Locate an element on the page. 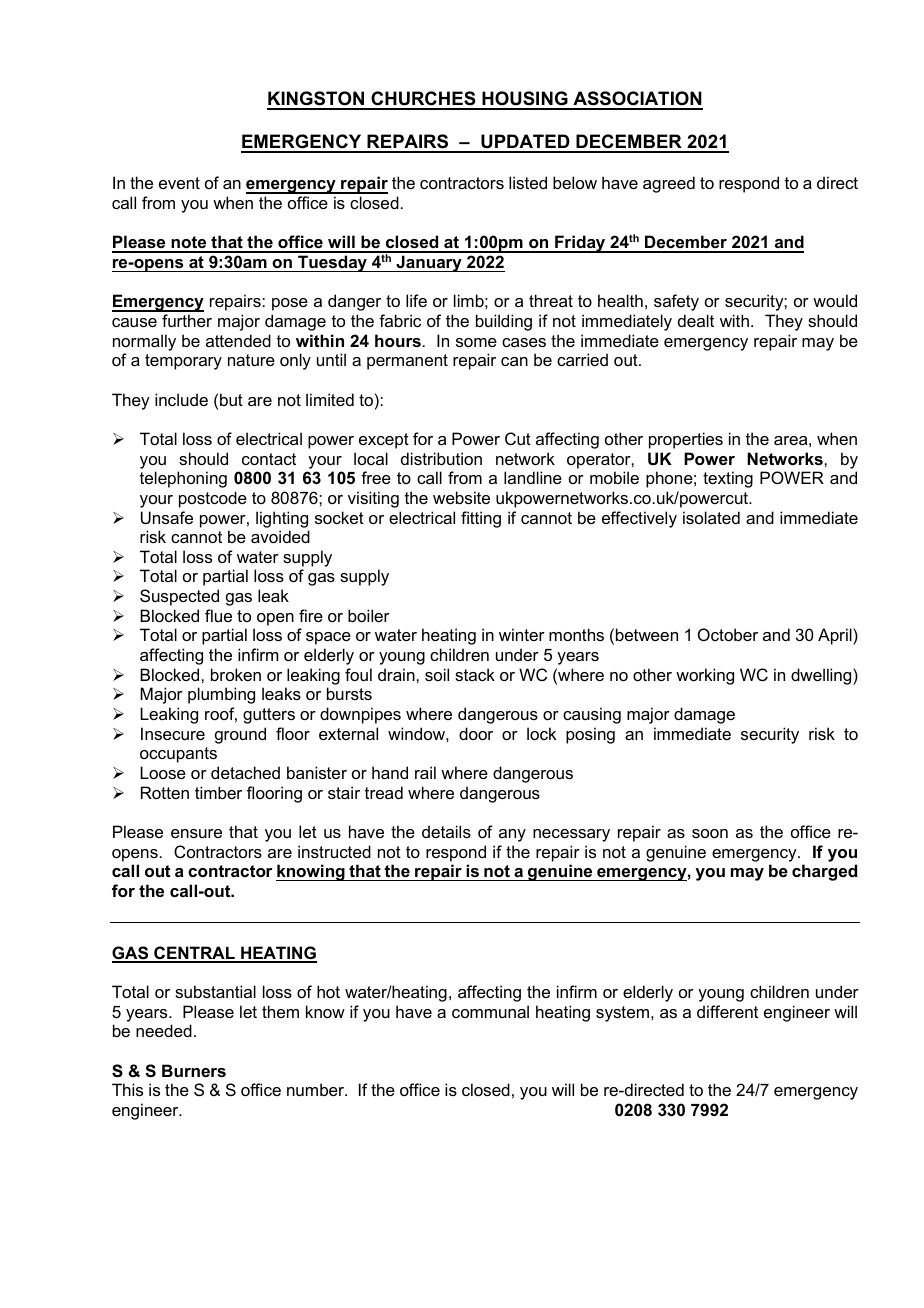  soon is located at coordinates (710, 833).
